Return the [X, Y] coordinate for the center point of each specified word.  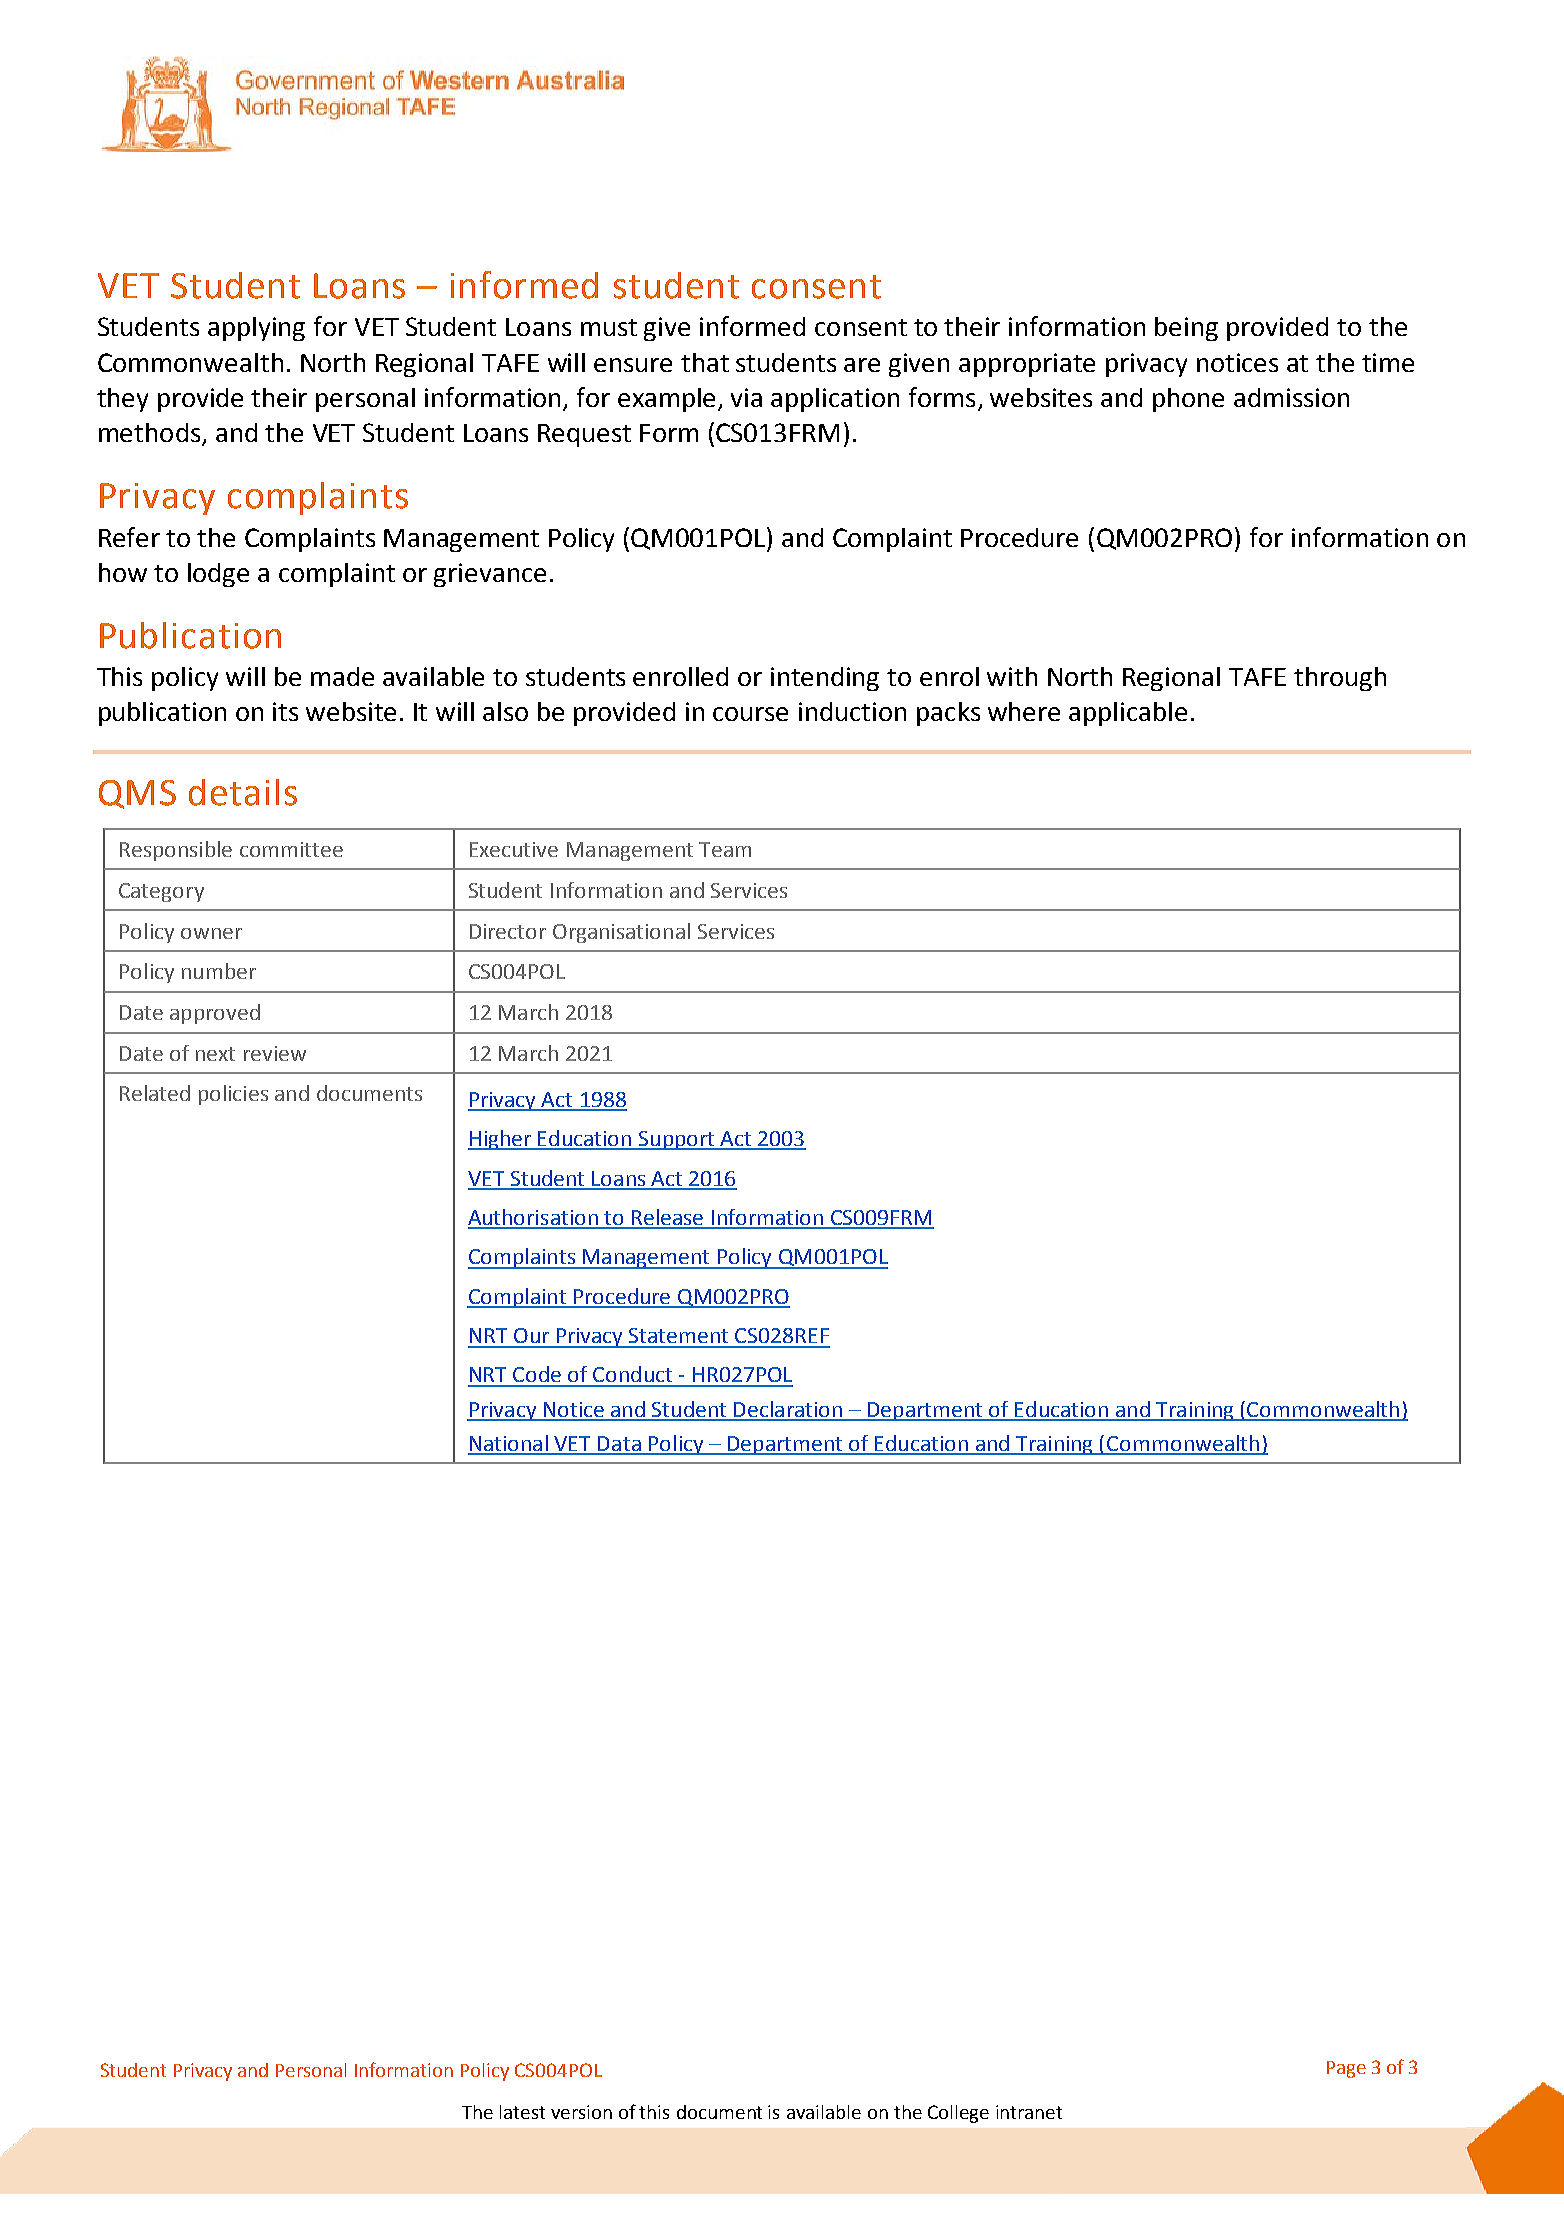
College [958, 2114]
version [581, 2112]
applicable [1128, 714]
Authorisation [534, 1218]
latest [522, 2112]
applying [256, 329]
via [746, 397]
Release [668, 1218]
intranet [1029, 2112]
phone [1188, 400]
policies [233, 1095]
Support [677, 1140]
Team [725, 849]
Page [1346, 2069]
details [243, 792]
